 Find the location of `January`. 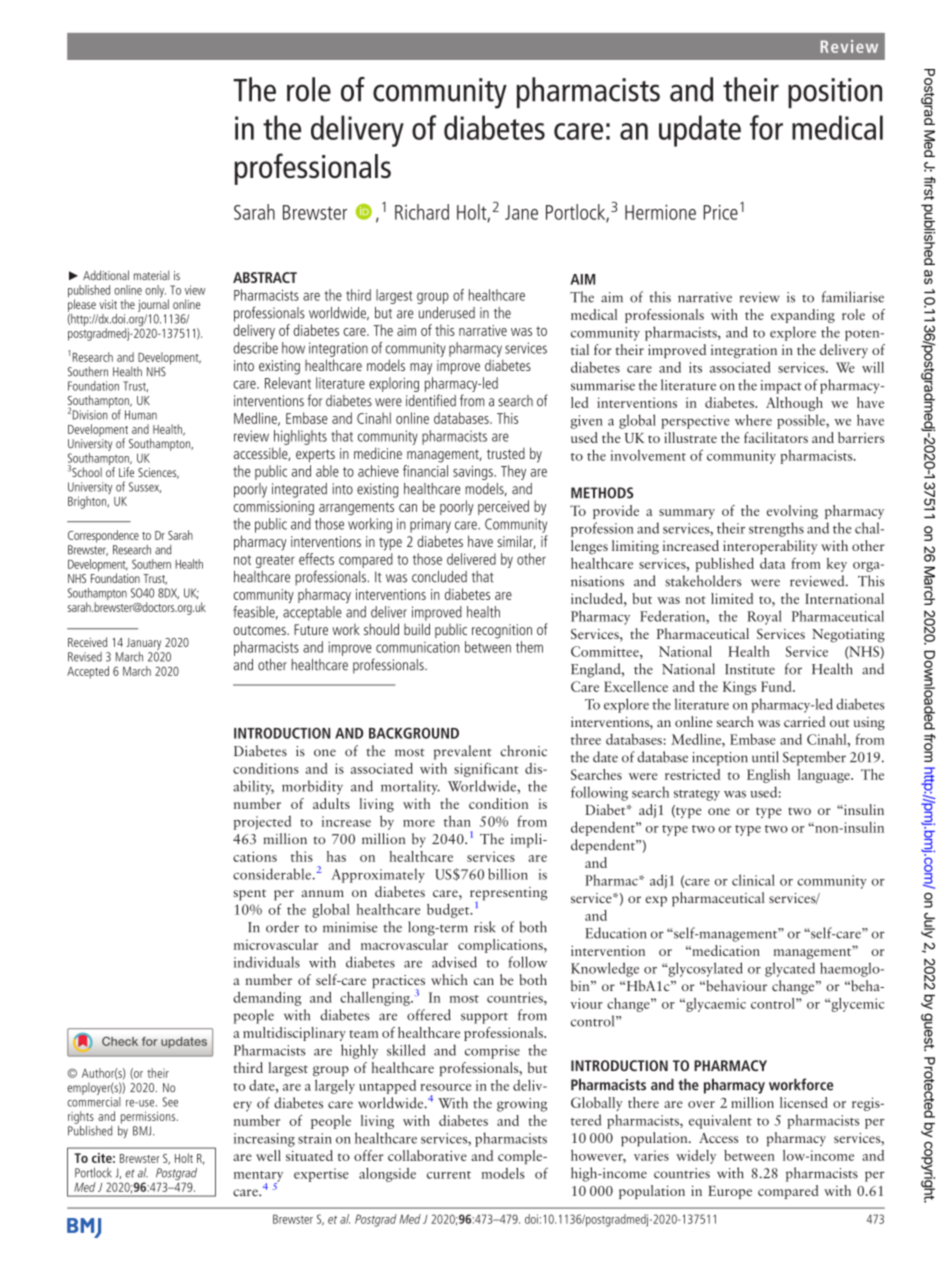

January is located at coordinates (144, 644).
